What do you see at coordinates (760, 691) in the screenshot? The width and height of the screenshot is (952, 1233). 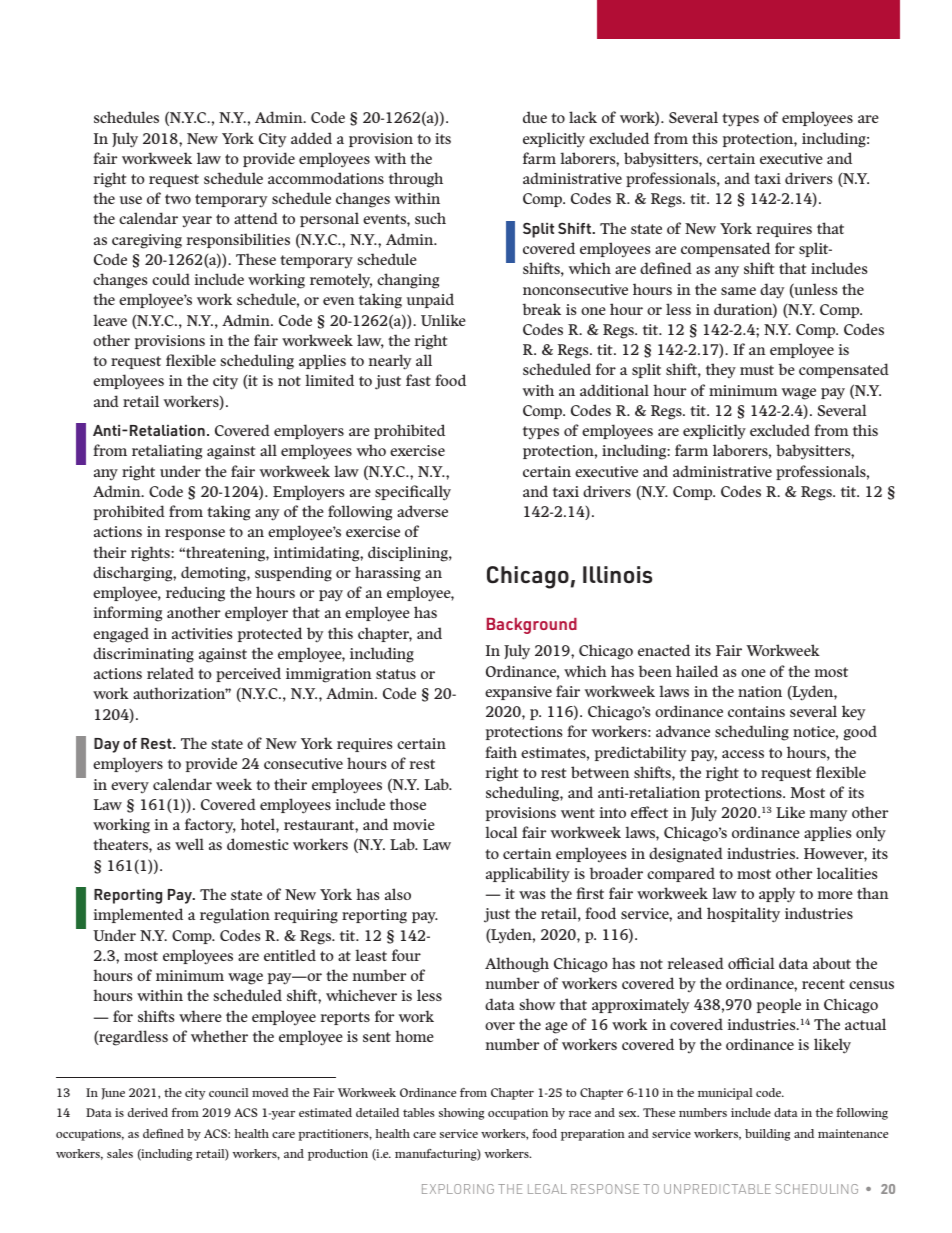 I see `nation` at bounding box center [760, 691].
